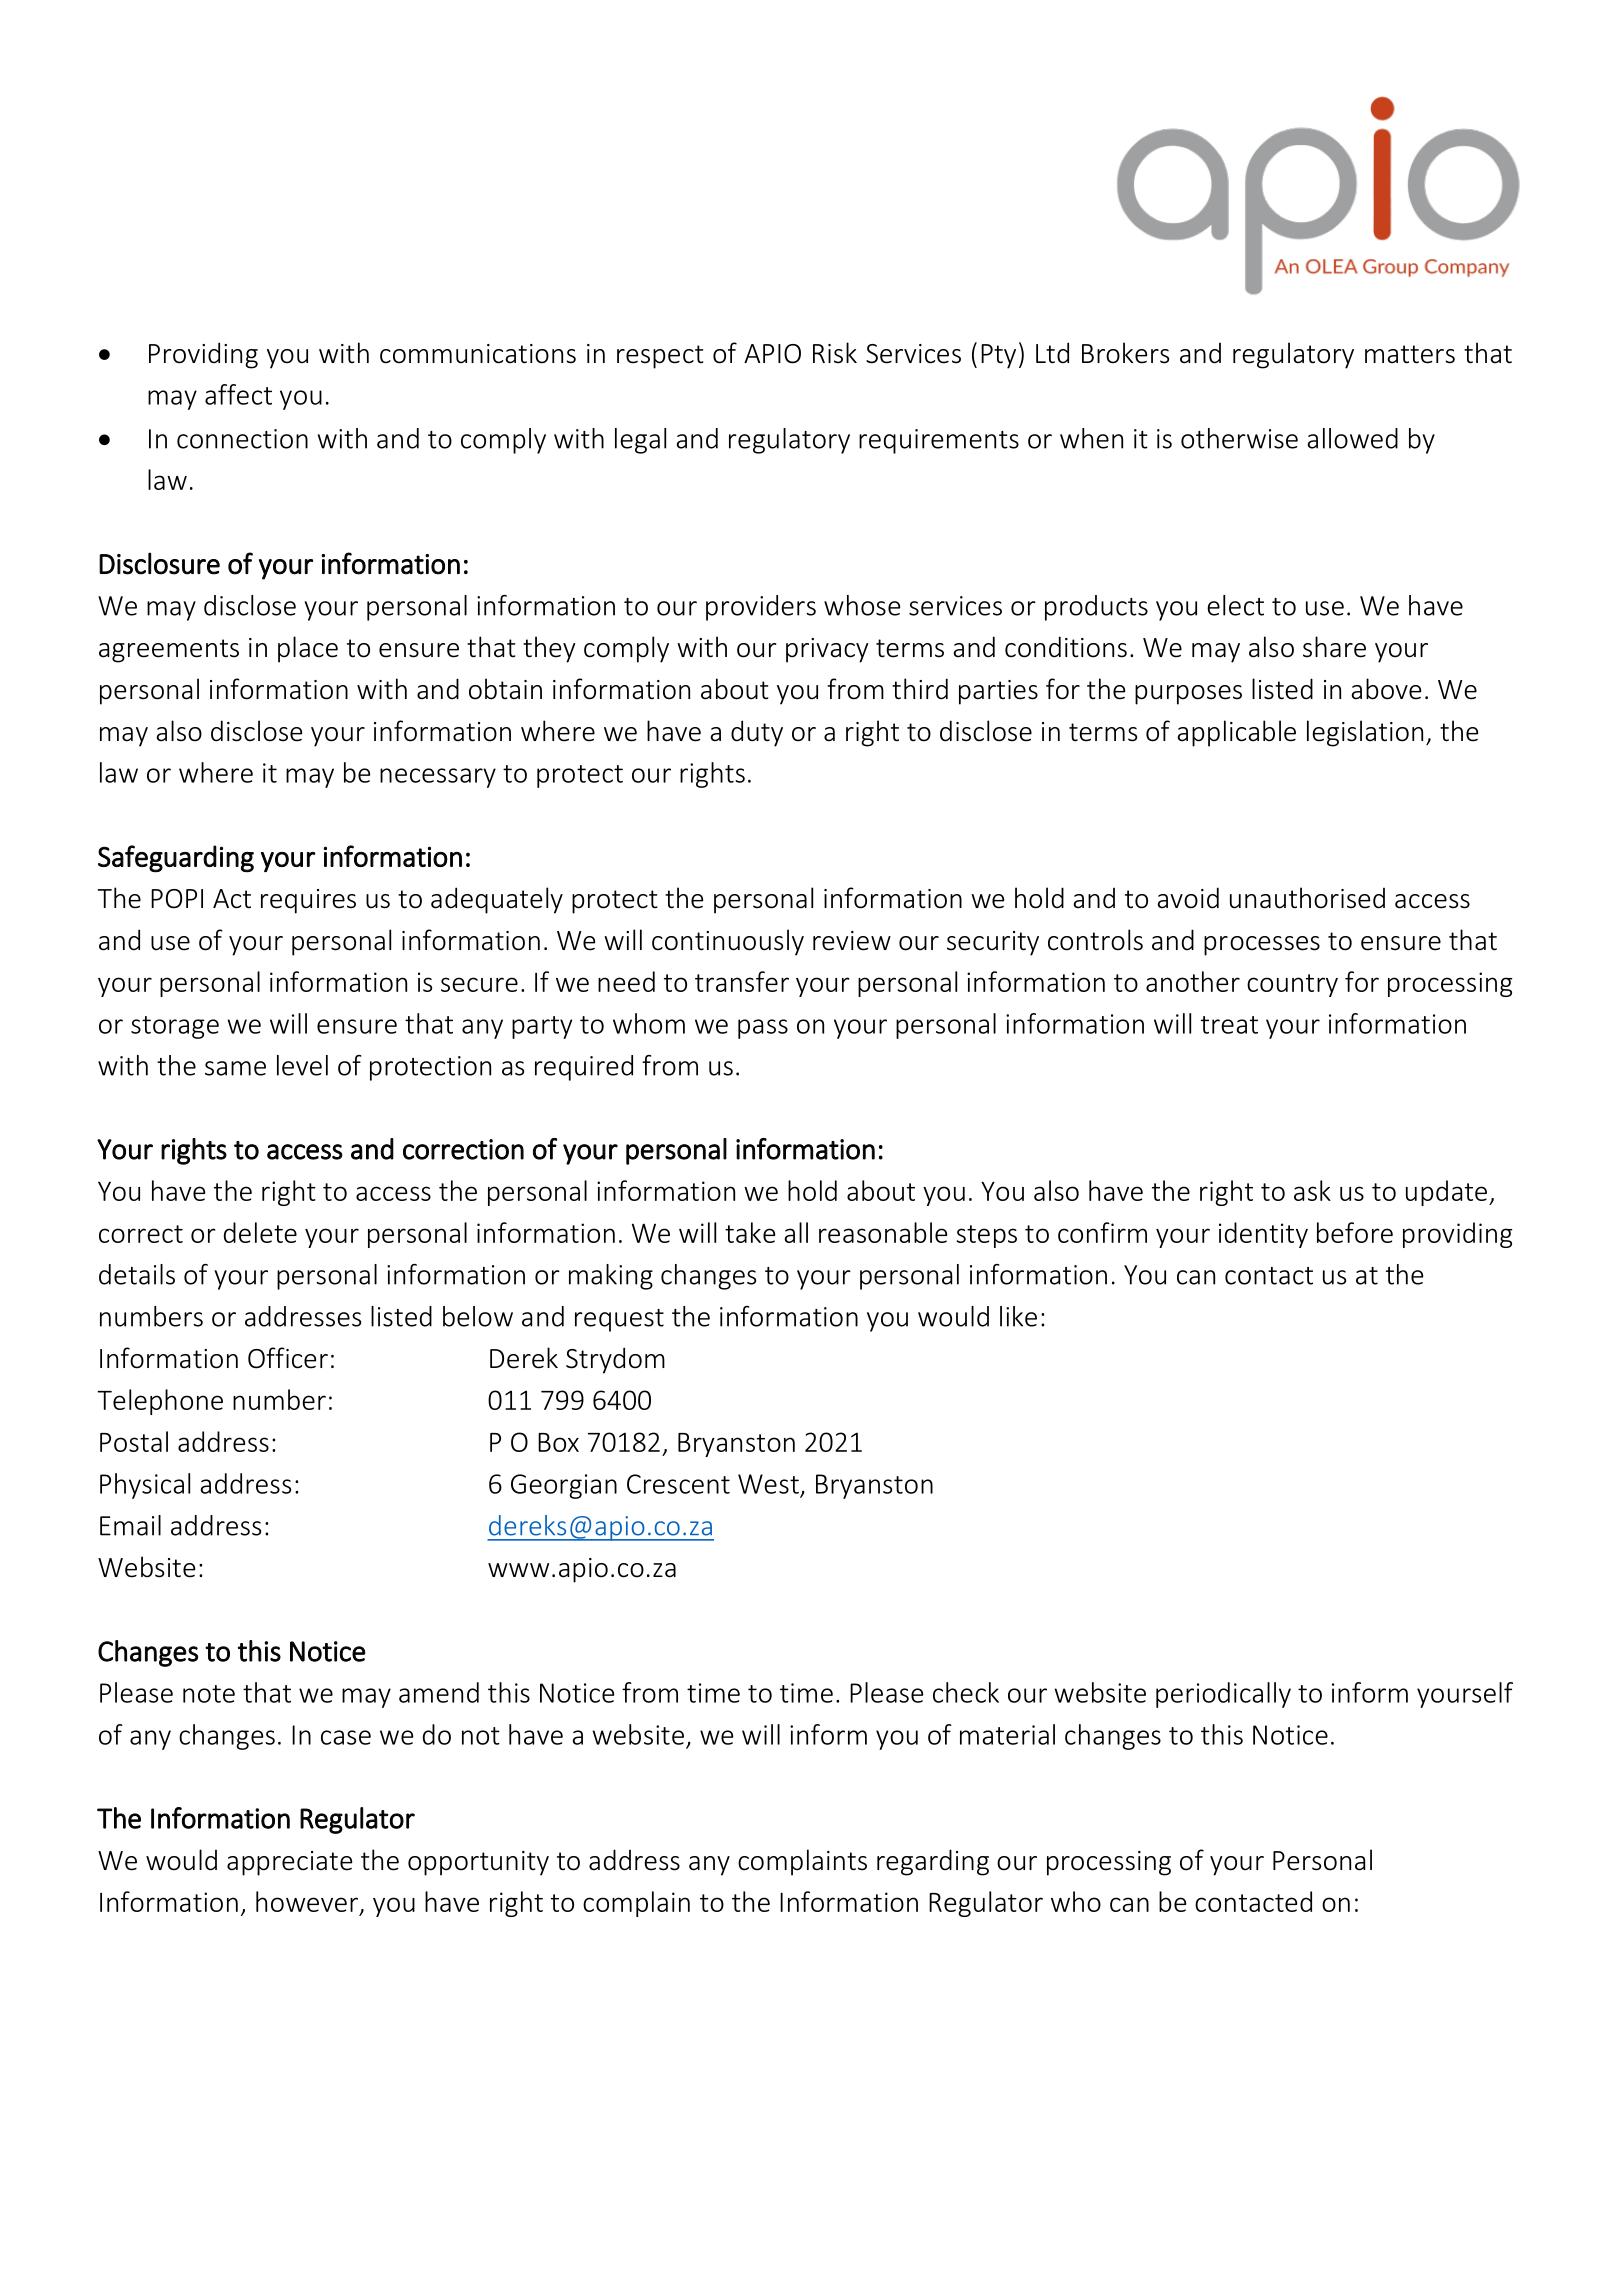 The width and height of the page is (1611, 2280). I want to click on otherwise, so click(1239, 438).
